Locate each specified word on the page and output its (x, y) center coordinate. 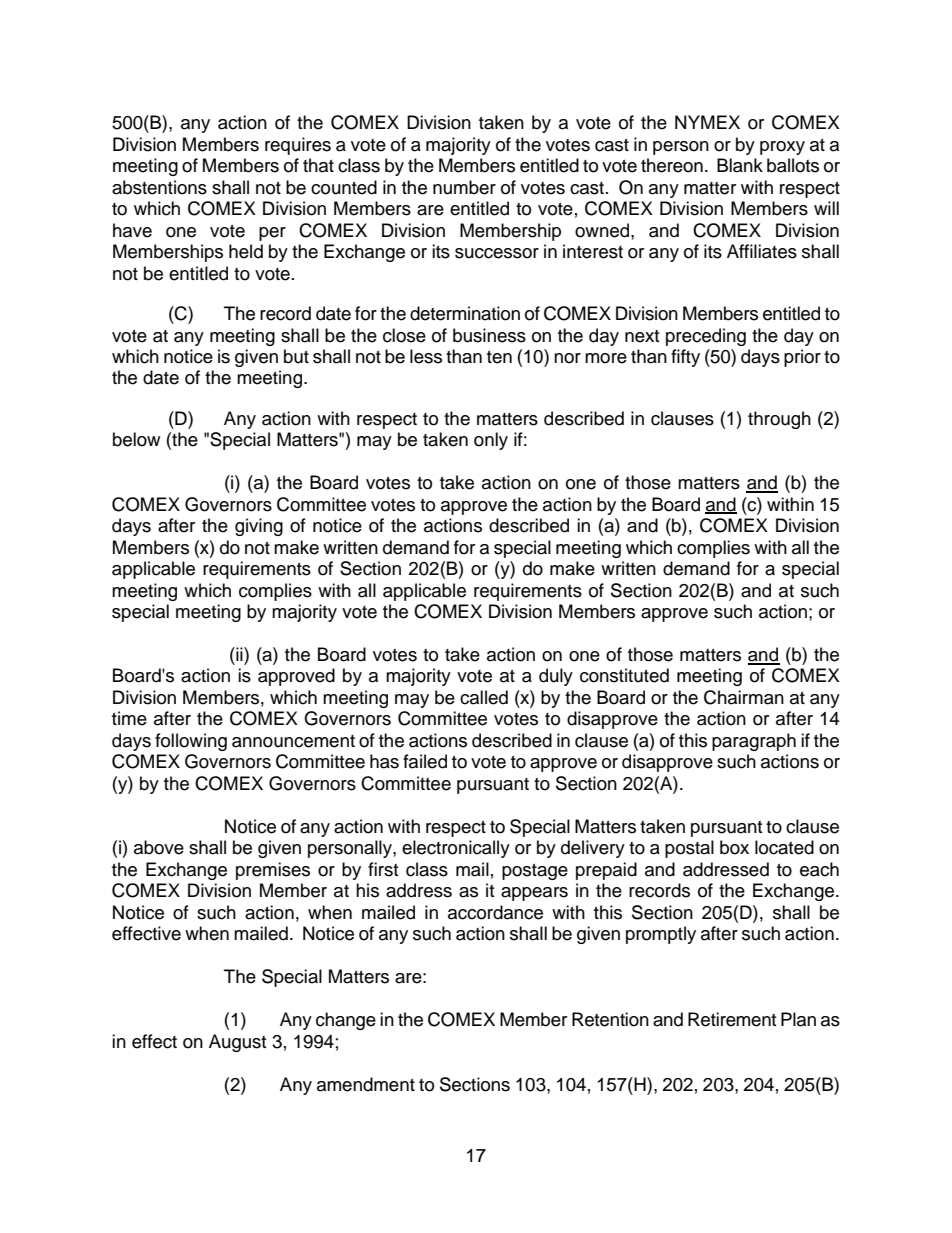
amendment (366, 1084)
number (464, 187)
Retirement (732, 1019)
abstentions (159, 187)
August (237, 1043)
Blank (740, 165)
